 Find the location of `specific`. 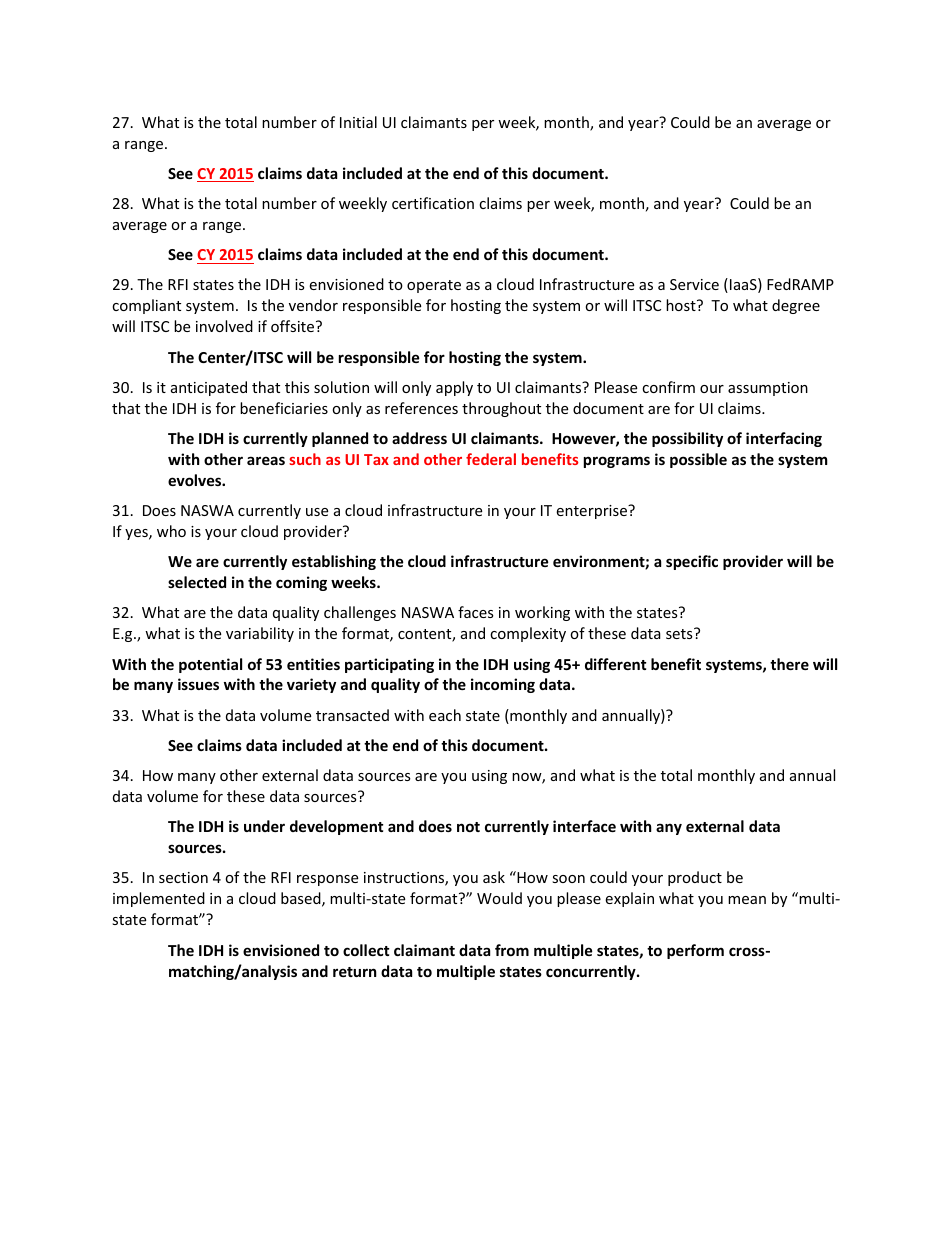

specific is located at coordinates (692, 562).
